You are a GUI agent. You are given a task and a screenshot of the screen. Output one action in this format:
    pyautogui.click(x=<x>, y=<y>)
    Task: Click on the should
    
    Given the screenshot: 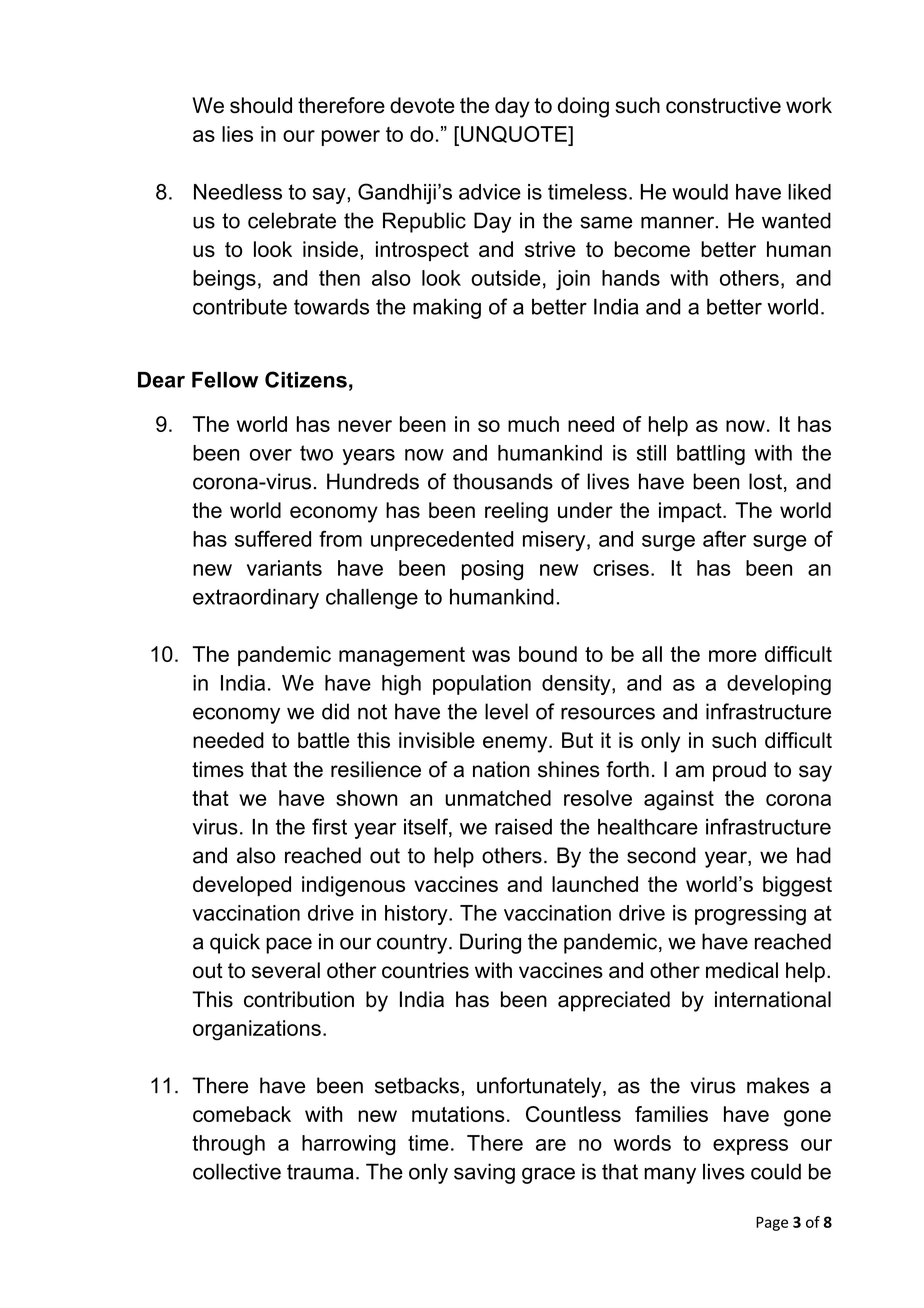 What is the action you would take?
    pyautogui.click(x=261, y=105)
